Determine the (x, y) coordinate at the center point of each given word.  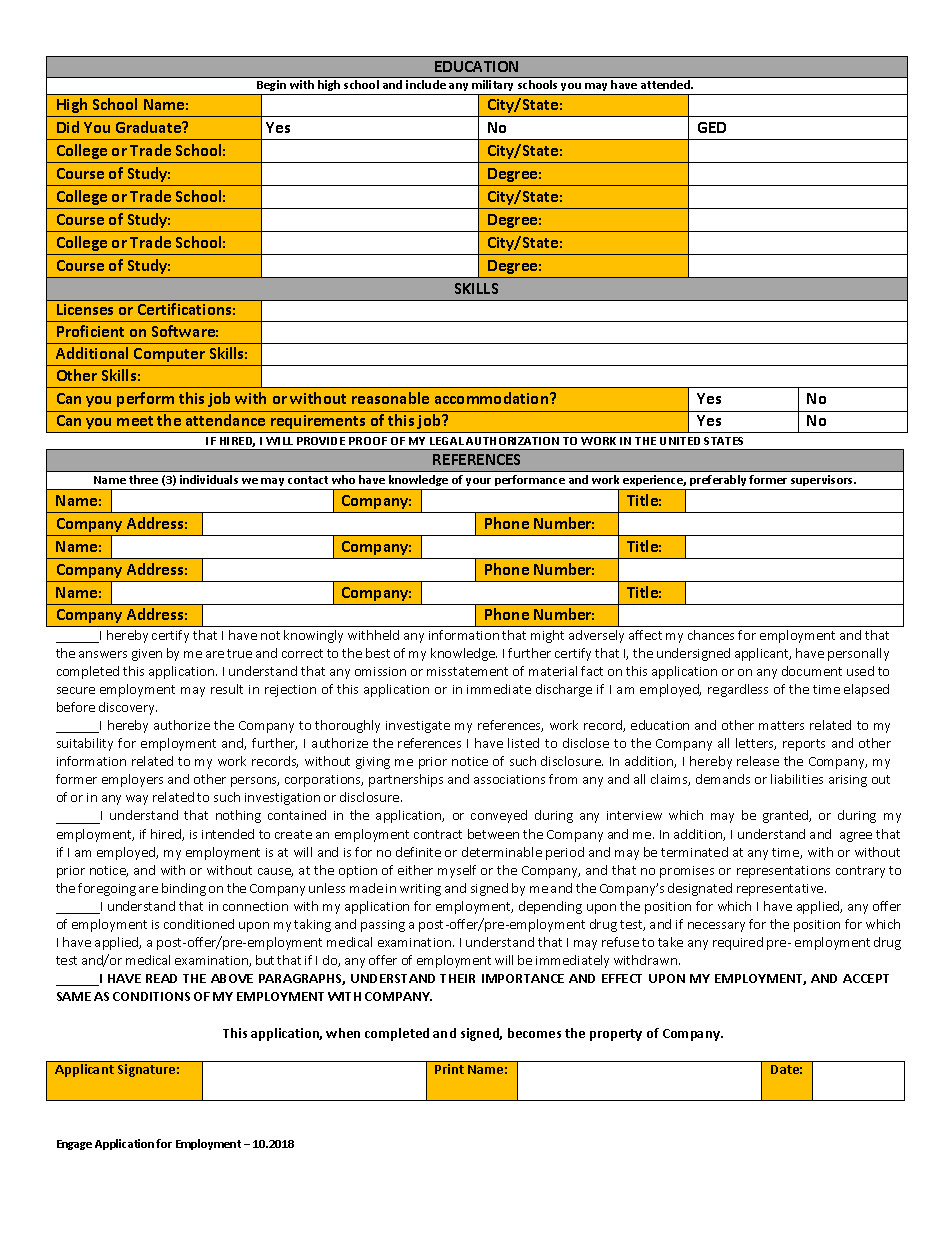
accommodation (493, 398)
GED (712, 127)
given (147, 655)
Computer (169, 355)
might (547, 636)
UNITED (680, 441)
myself (457, 871)
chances (711, 635)
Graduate (150, 127)
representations (783, 872)
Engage (74, 1145)
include (426, 84)
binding (184, 889)
